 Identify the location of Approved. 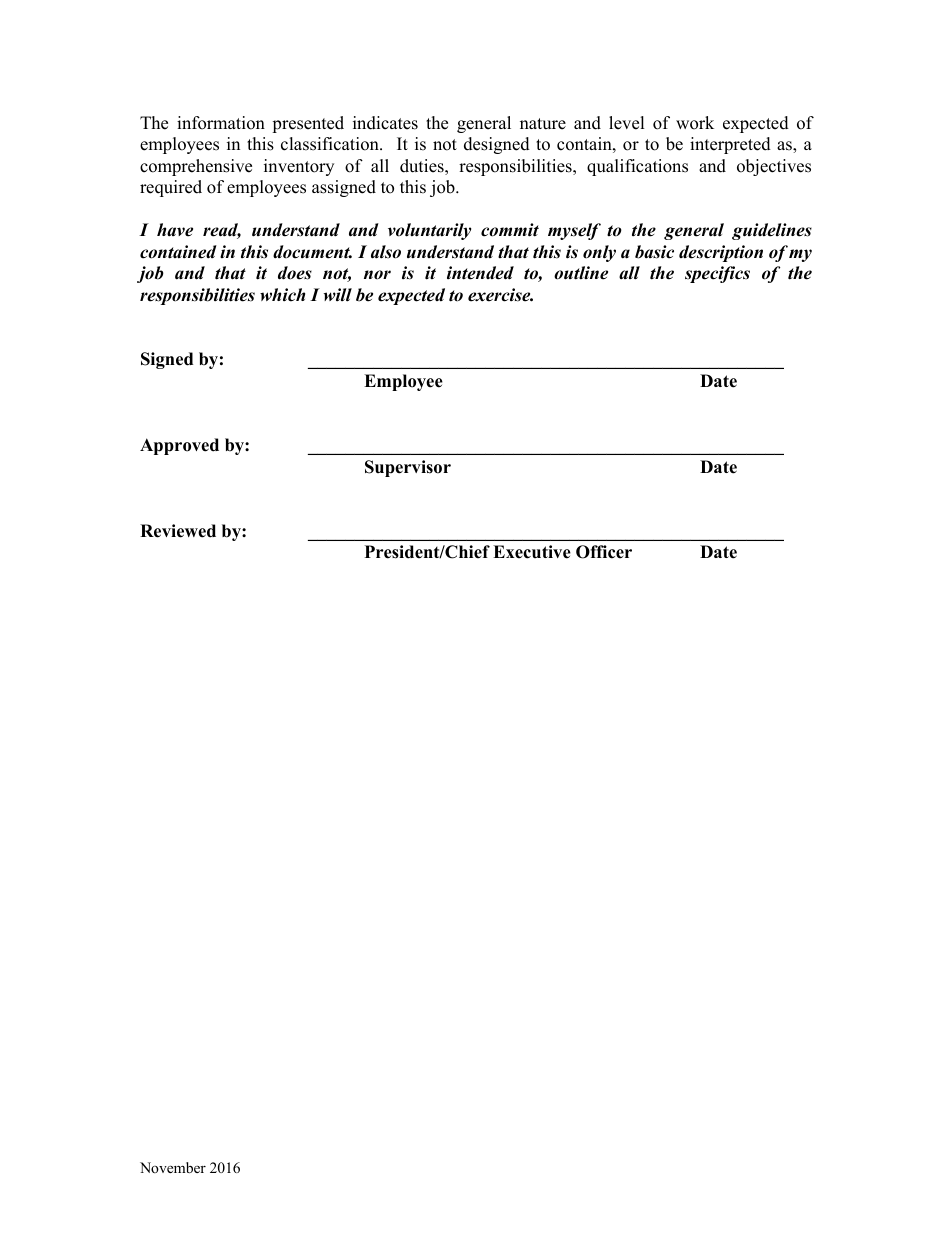
(179, 446).
